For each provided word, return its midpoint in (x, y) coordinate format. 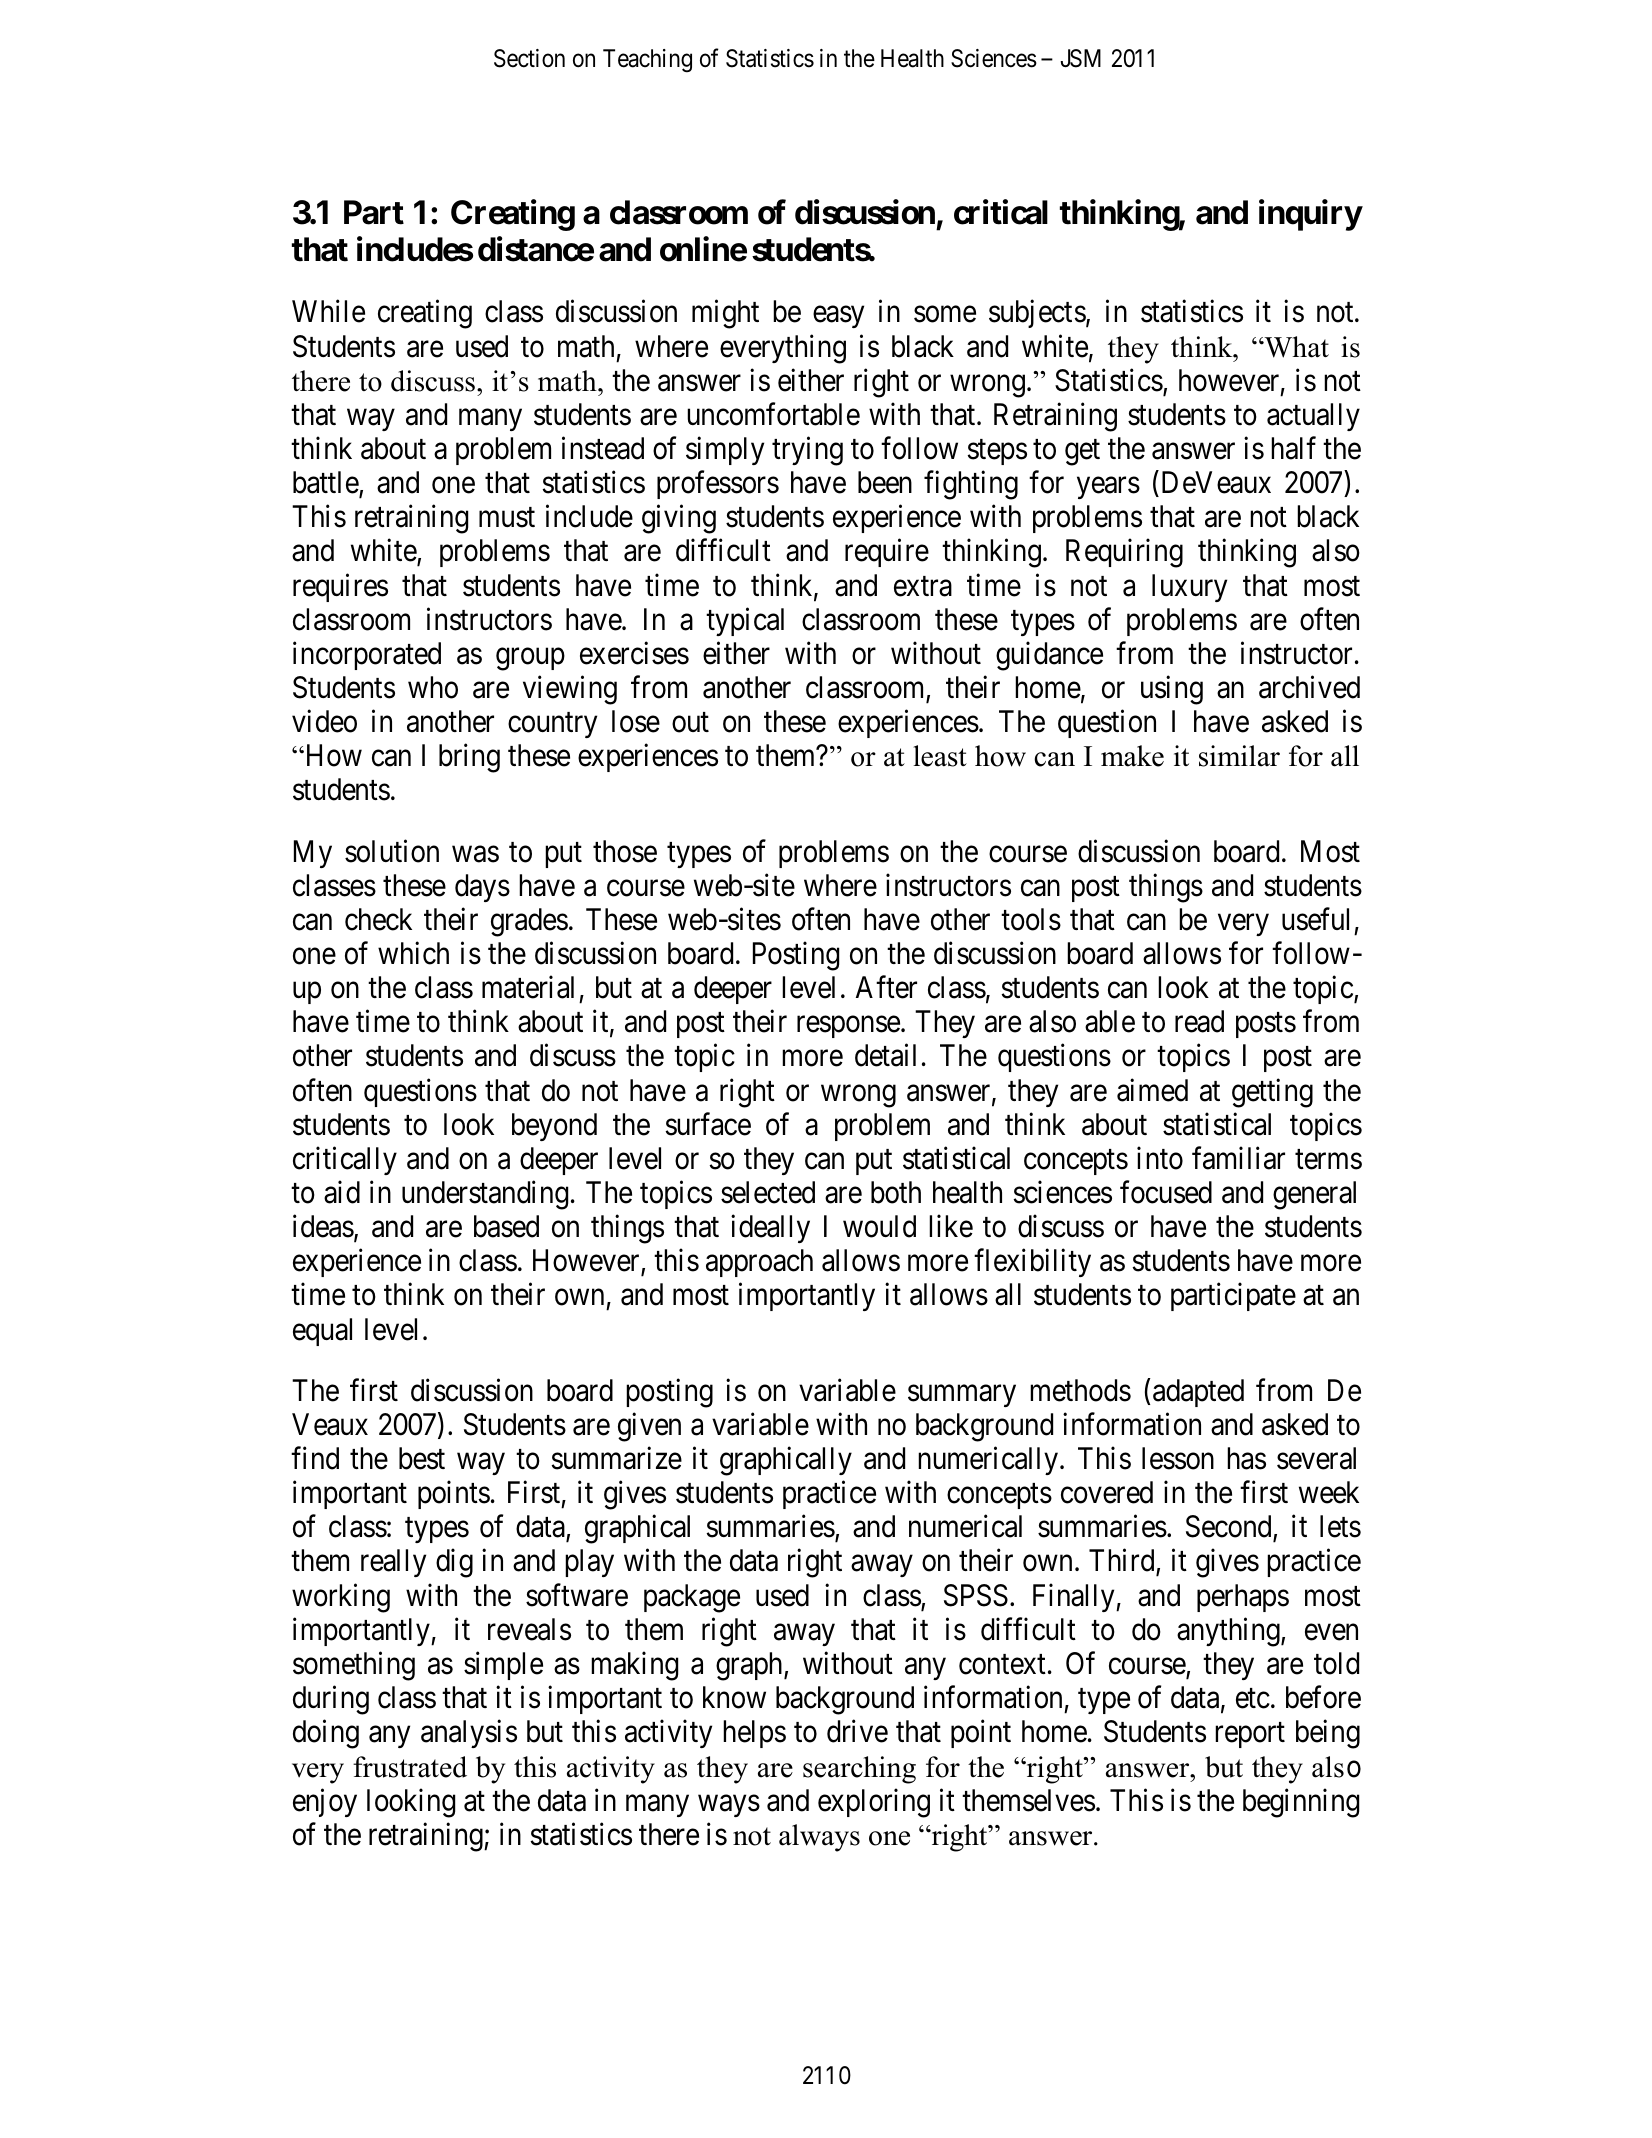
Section (529, 58)
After (886, 987)
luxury (1189, 588)
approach (759, 1263)
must (507, 518)
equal (322, 1332)
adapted (1198, 1393)
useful (1315, 919)
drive (857, 1731)
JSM (1080, 58)
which (413, 953)
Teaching (647, 61)
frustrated (410, 1767)
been (885, 482)
